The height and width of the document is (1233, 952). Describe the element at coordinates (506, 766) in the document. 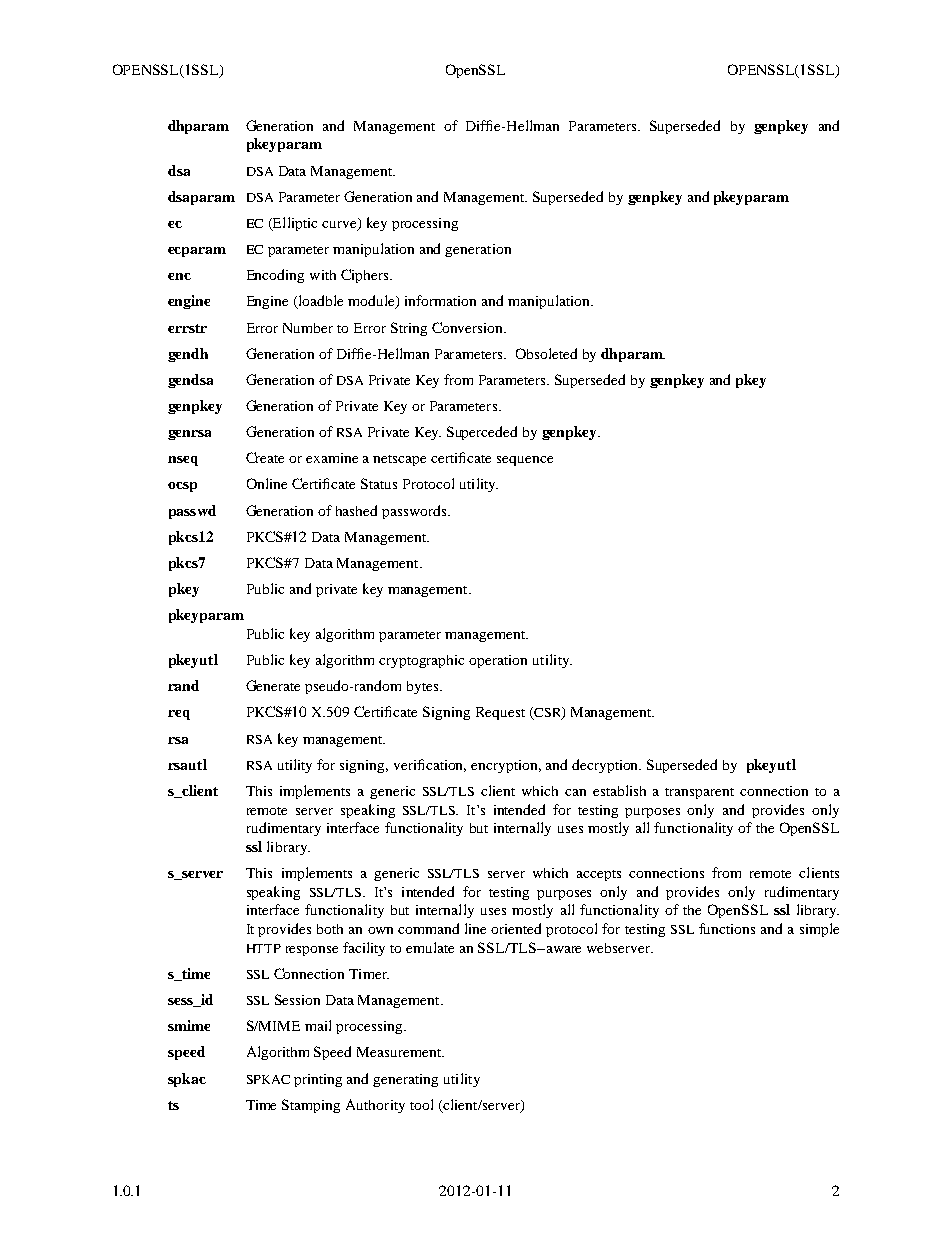

I see `encryption` at that location.
